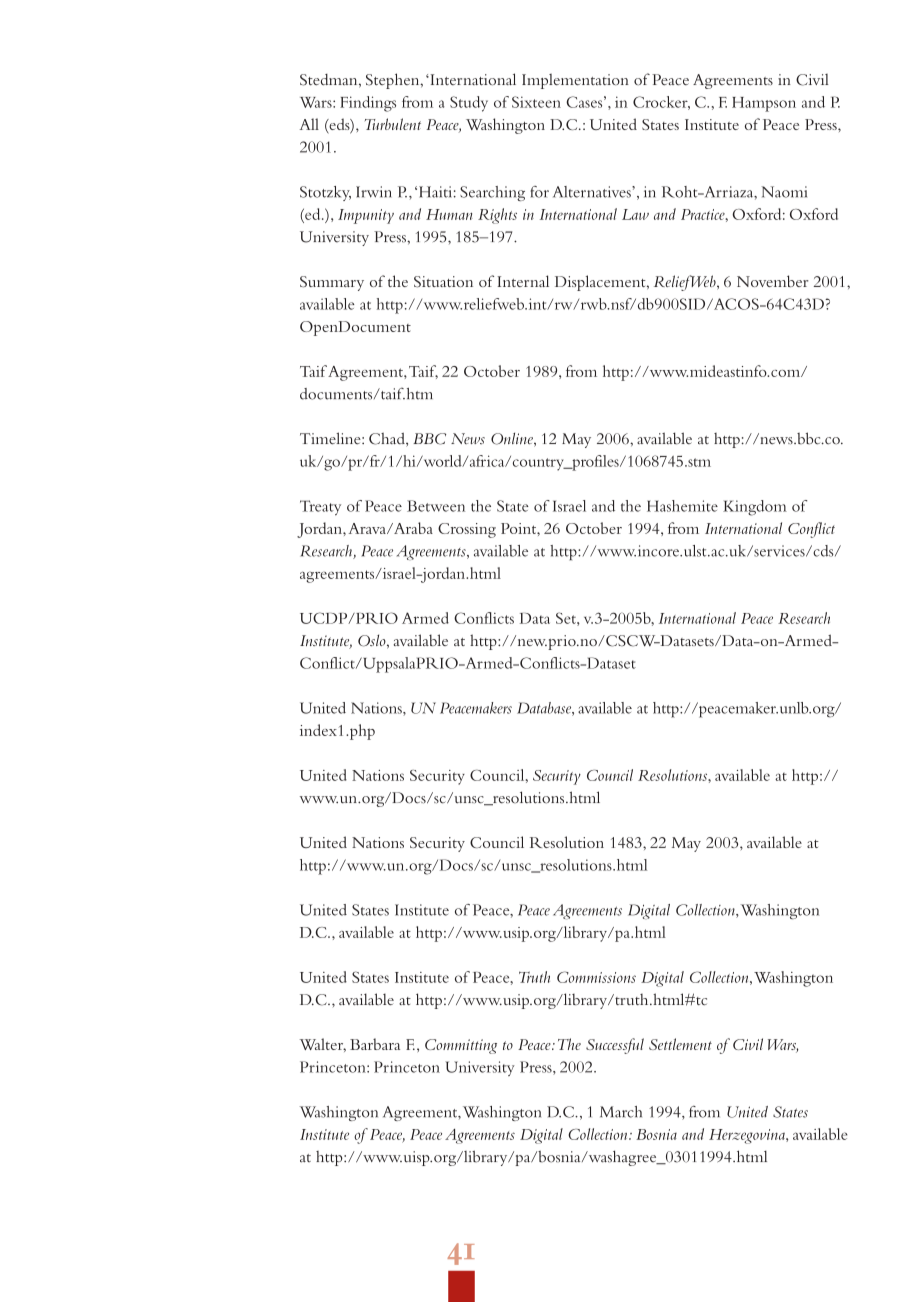 This page has width=924, height=1302. What do you see at coordinates (375, 1044) in the page?
I see `Barbara` at bounding box center [375, 1044].
